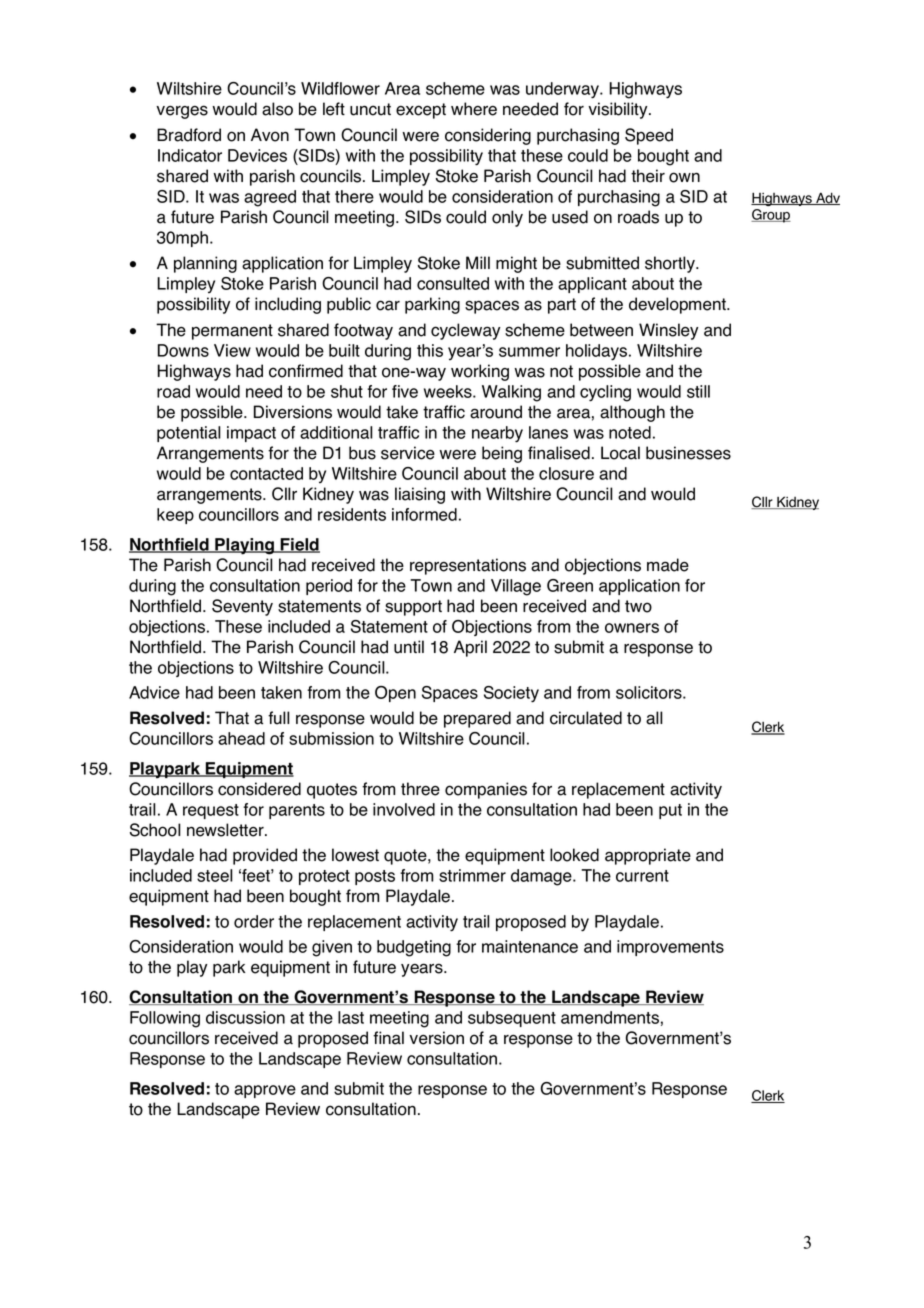 The image size is (924, 1308). Describe the element at coordinates (512, 1019) in the page. I see `subsequent` at that location.
